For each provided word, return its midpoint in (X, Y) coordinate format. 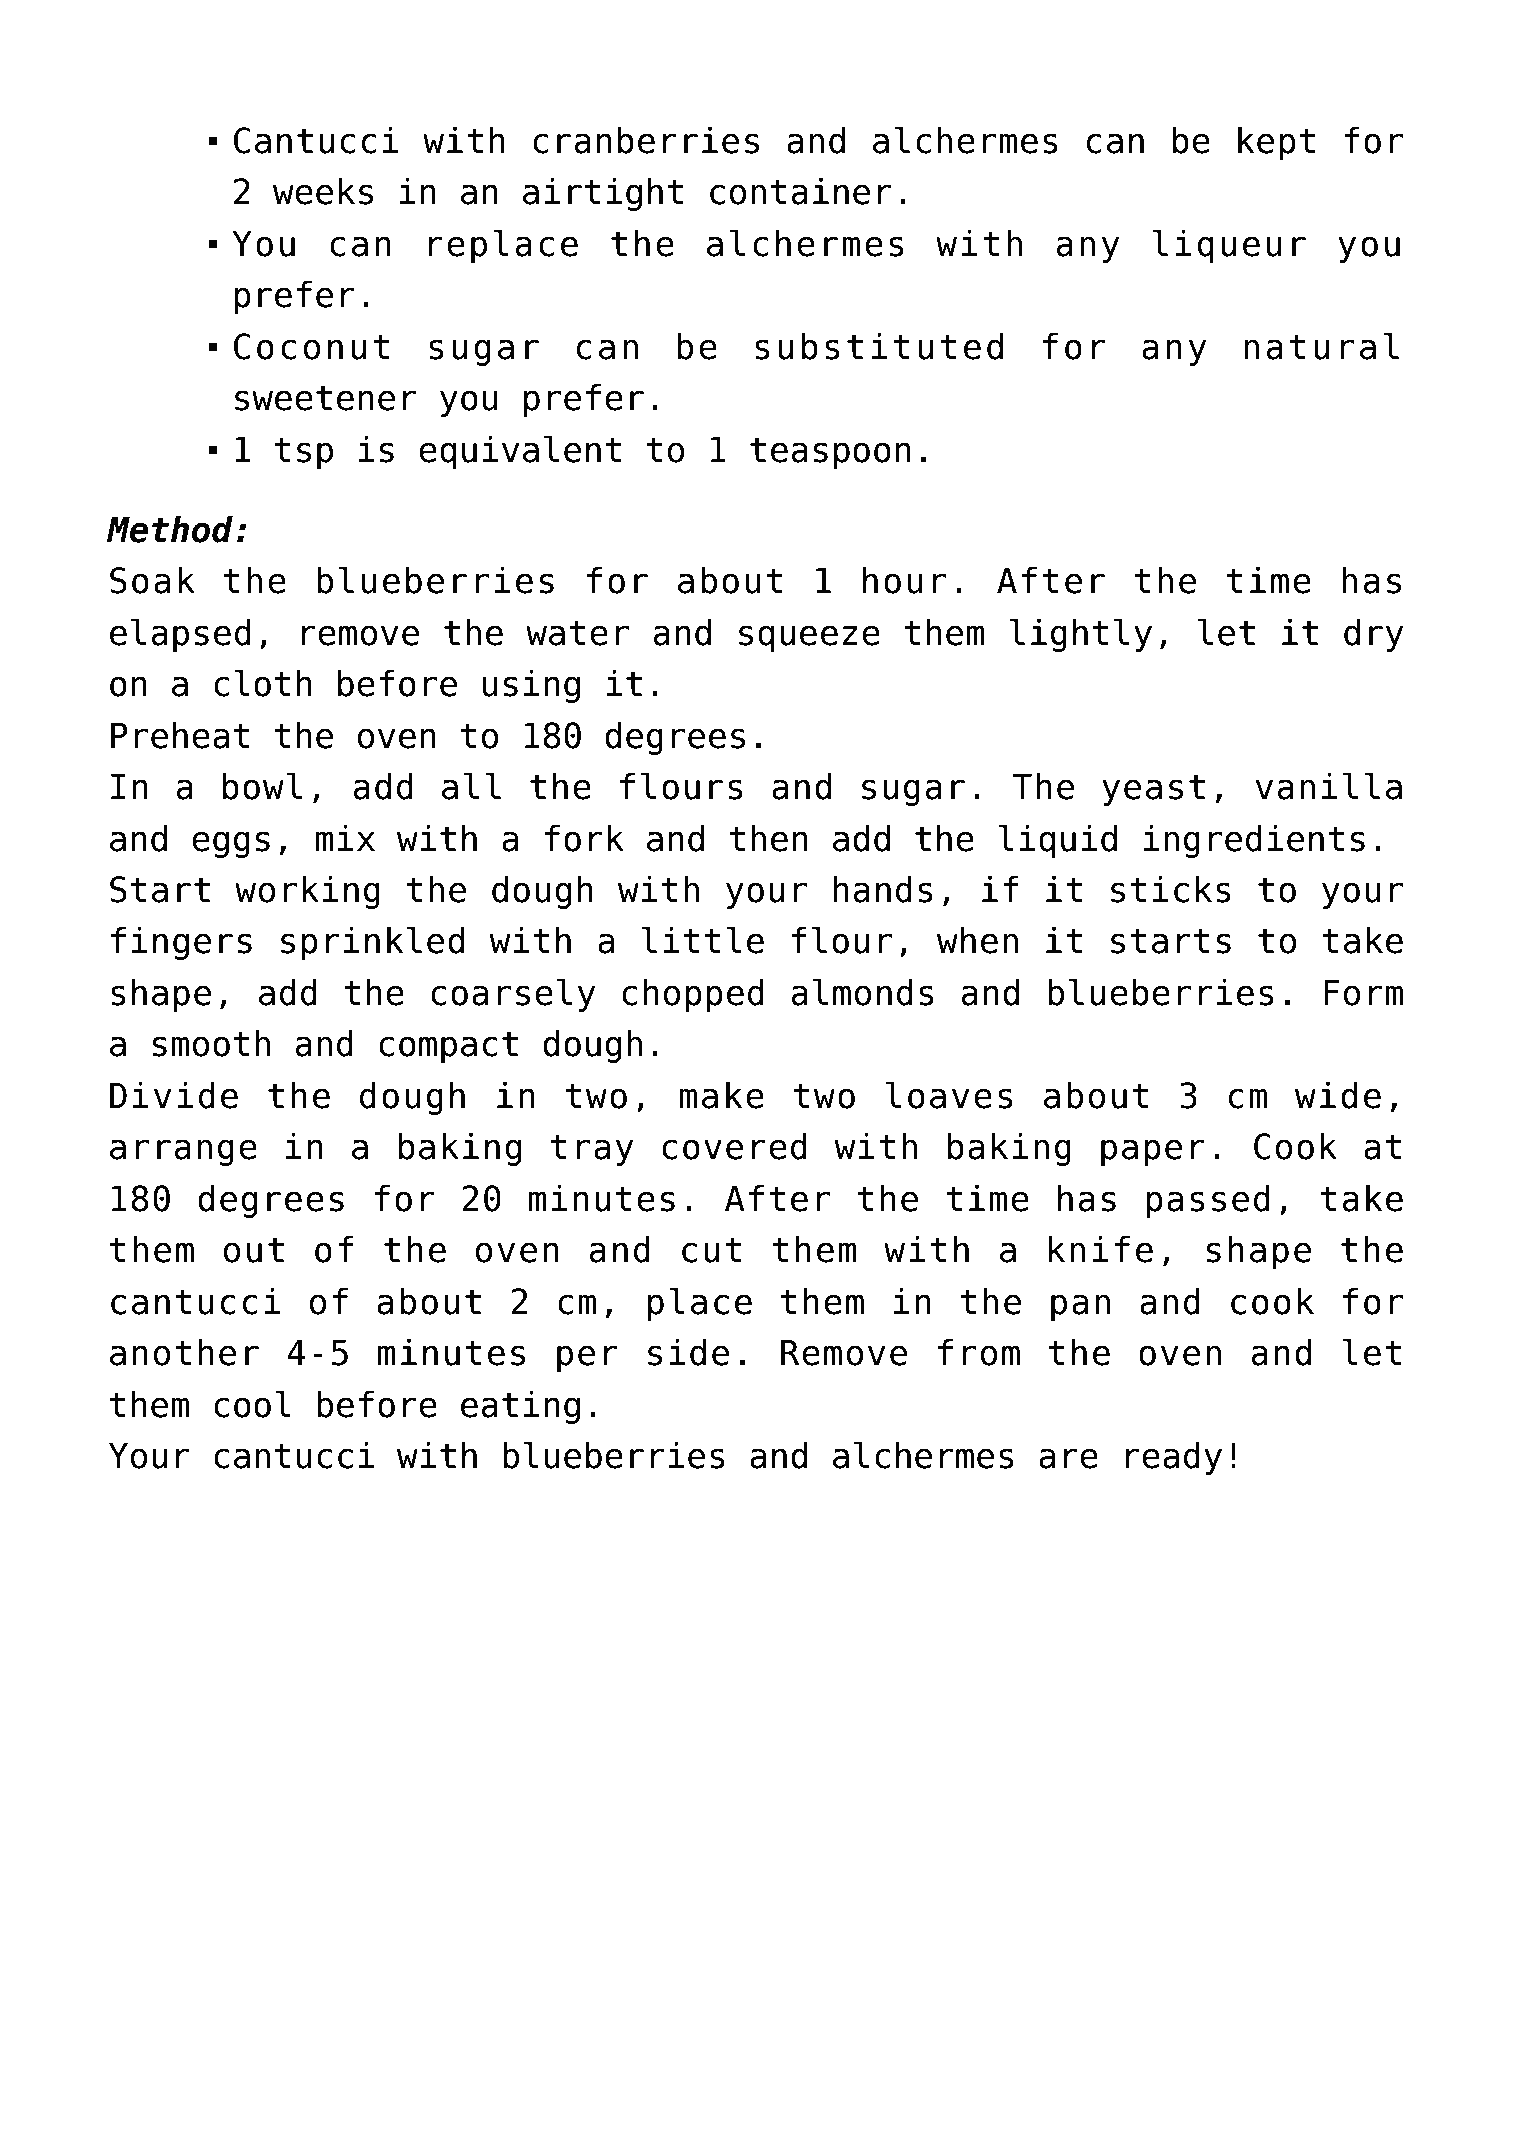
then (768, 838)
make (721, 1095)
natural (1321, 346)
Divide (174, 1095)
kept (1276, 143)
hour (904, 580)
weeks (323, 191)
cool (252, 1404)
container (801, 191)
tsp (304, 453)
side (688, 1352)
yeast (1153, 790)
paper (1153, 1152)
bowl (262, 786)
